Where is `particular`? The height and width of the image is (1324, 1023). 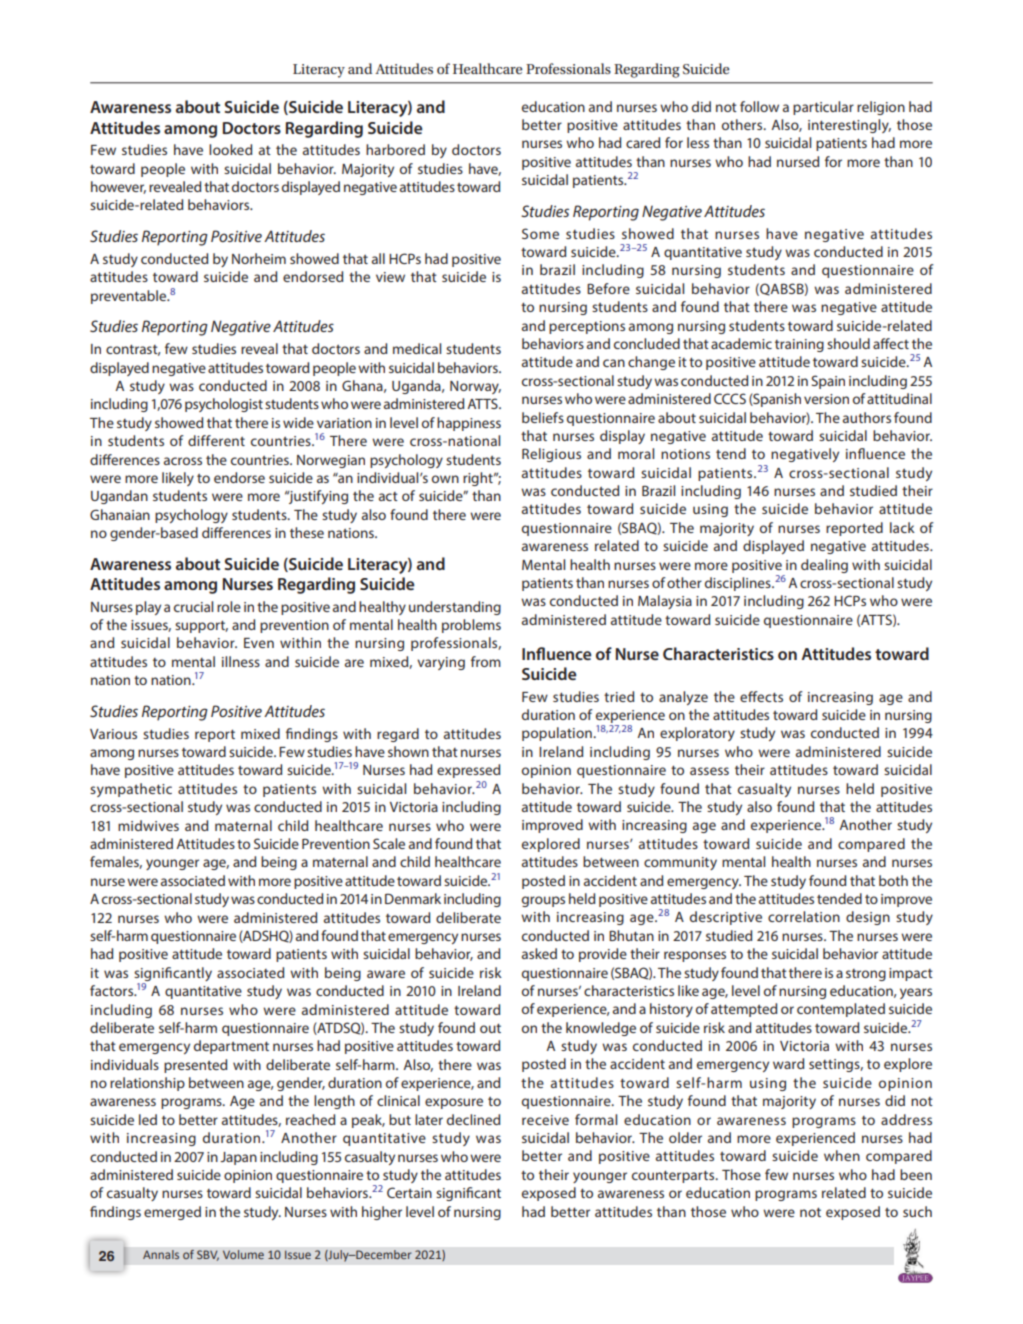 particular is located at coordinates (823, 108).
